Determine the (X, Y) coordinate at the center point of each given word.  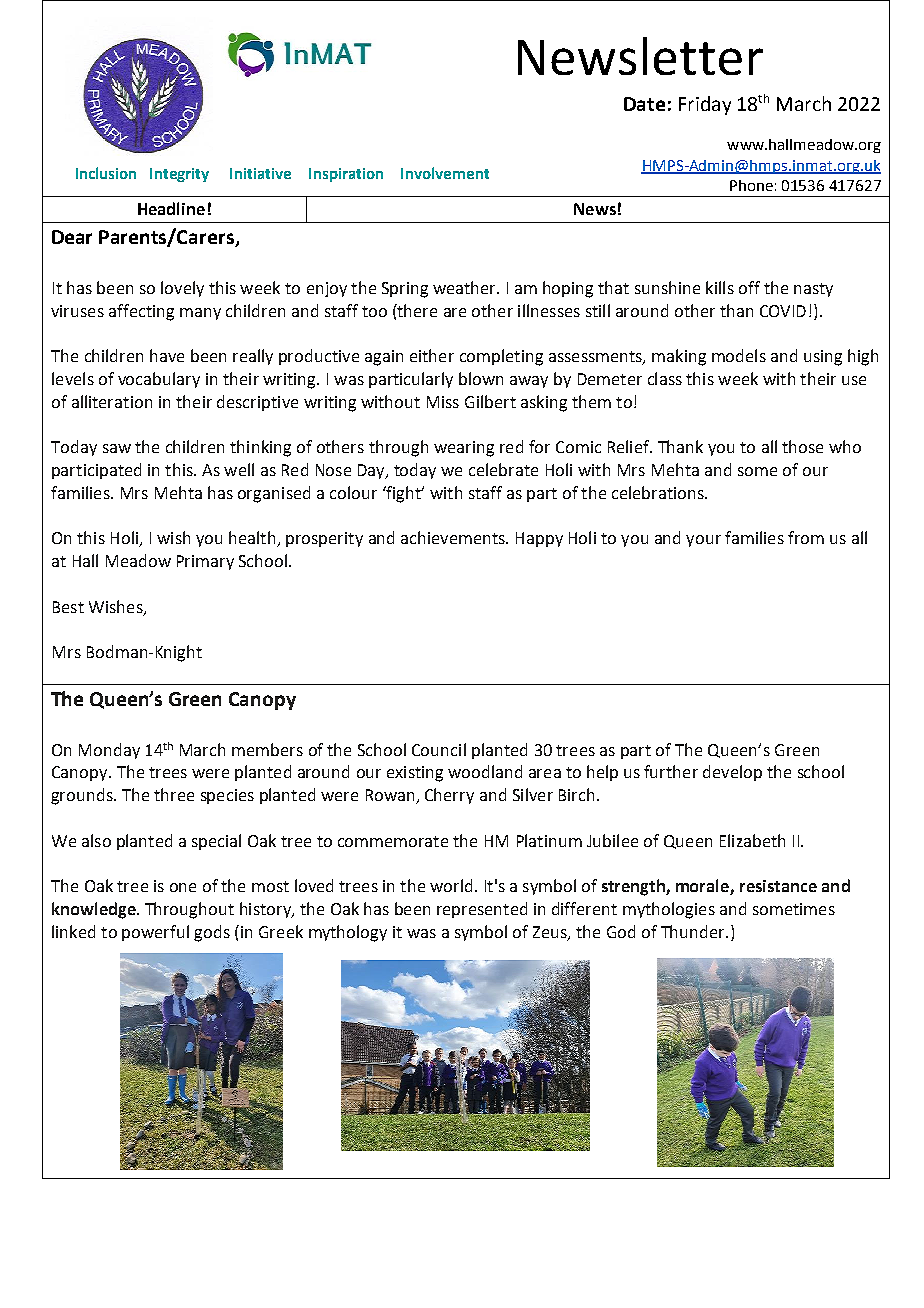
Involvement (445, 173)
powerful (155, 933)
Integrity (179, 175)
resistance (778, 886)
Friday (705, 105)
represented (482, 910)
